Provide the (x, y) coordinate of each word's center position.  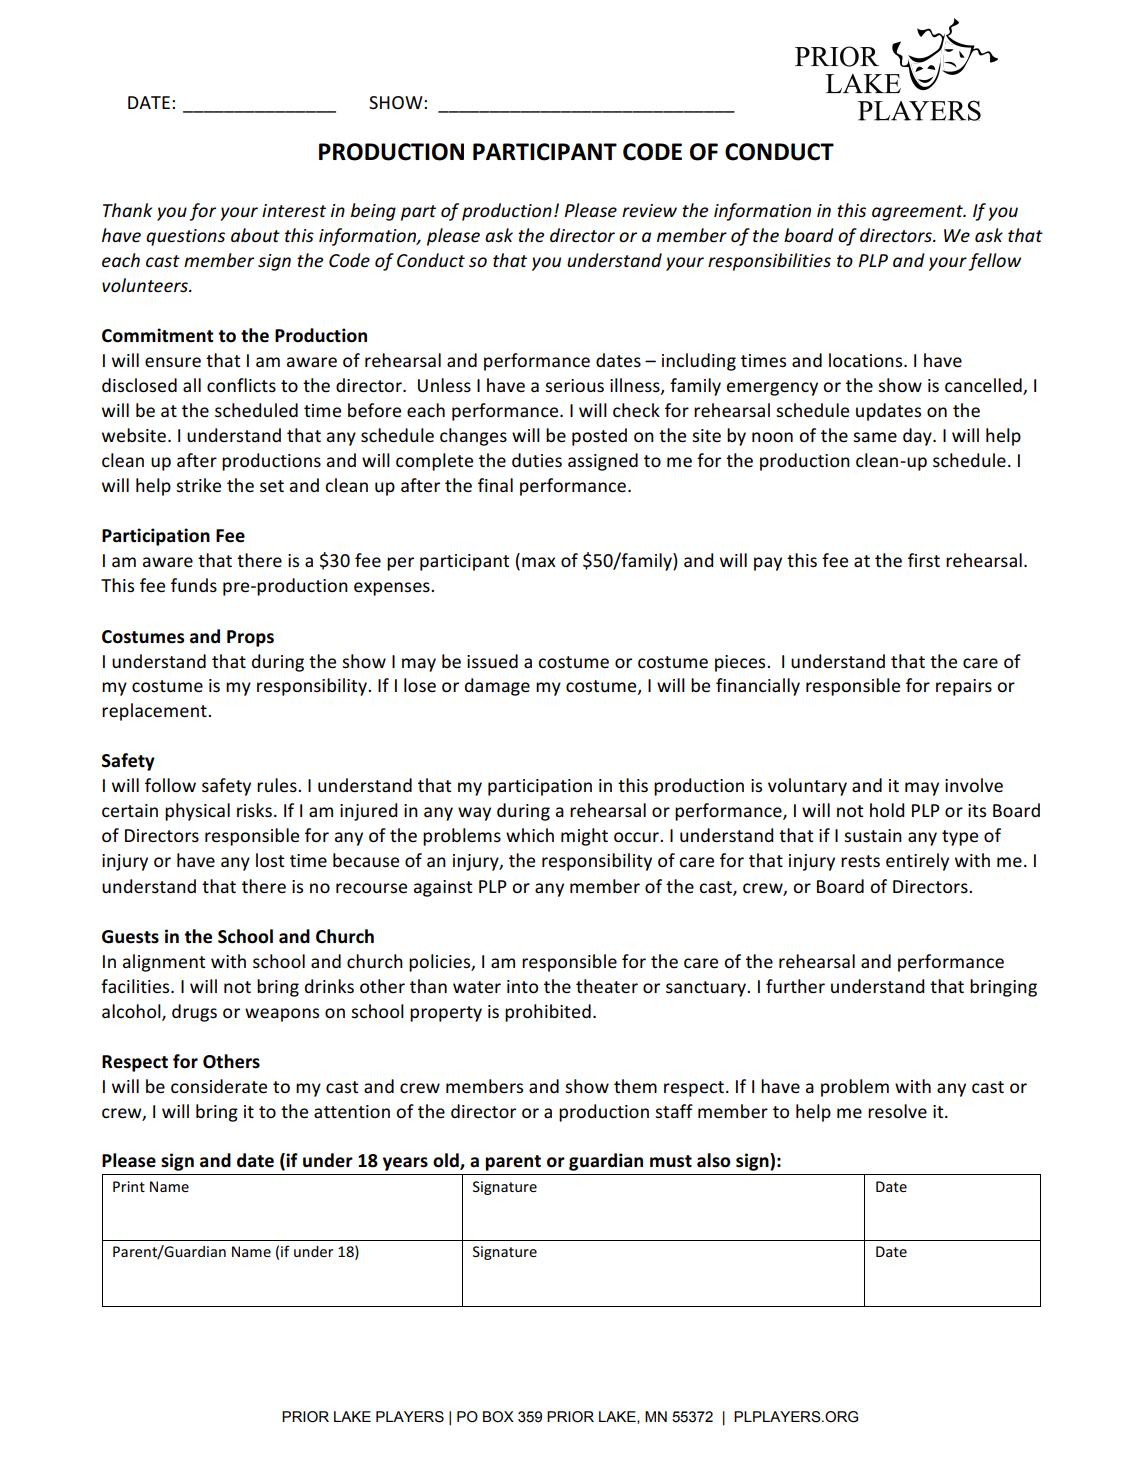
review (649, 211)
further (795, 986)
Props (250, 638)
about (255, 235)
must (671, 1161)
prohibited (548, 1013)
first (924, 560)
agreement (918, 213)
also (714, 1160)
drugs (194, 1013)
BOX (498, 1417)
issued (492, 661)
